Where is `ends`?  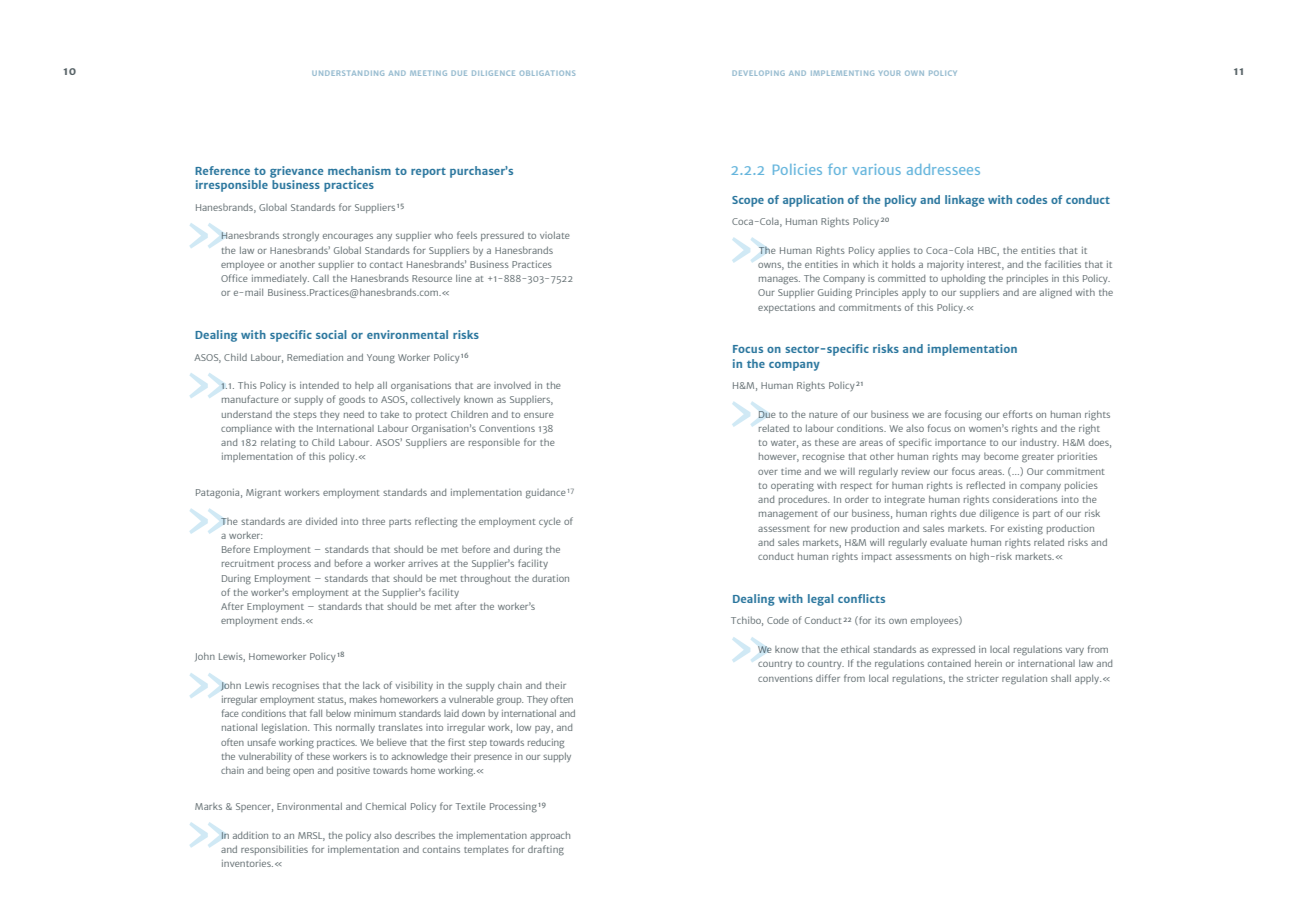 ends is located at coordinates (292, 620).
